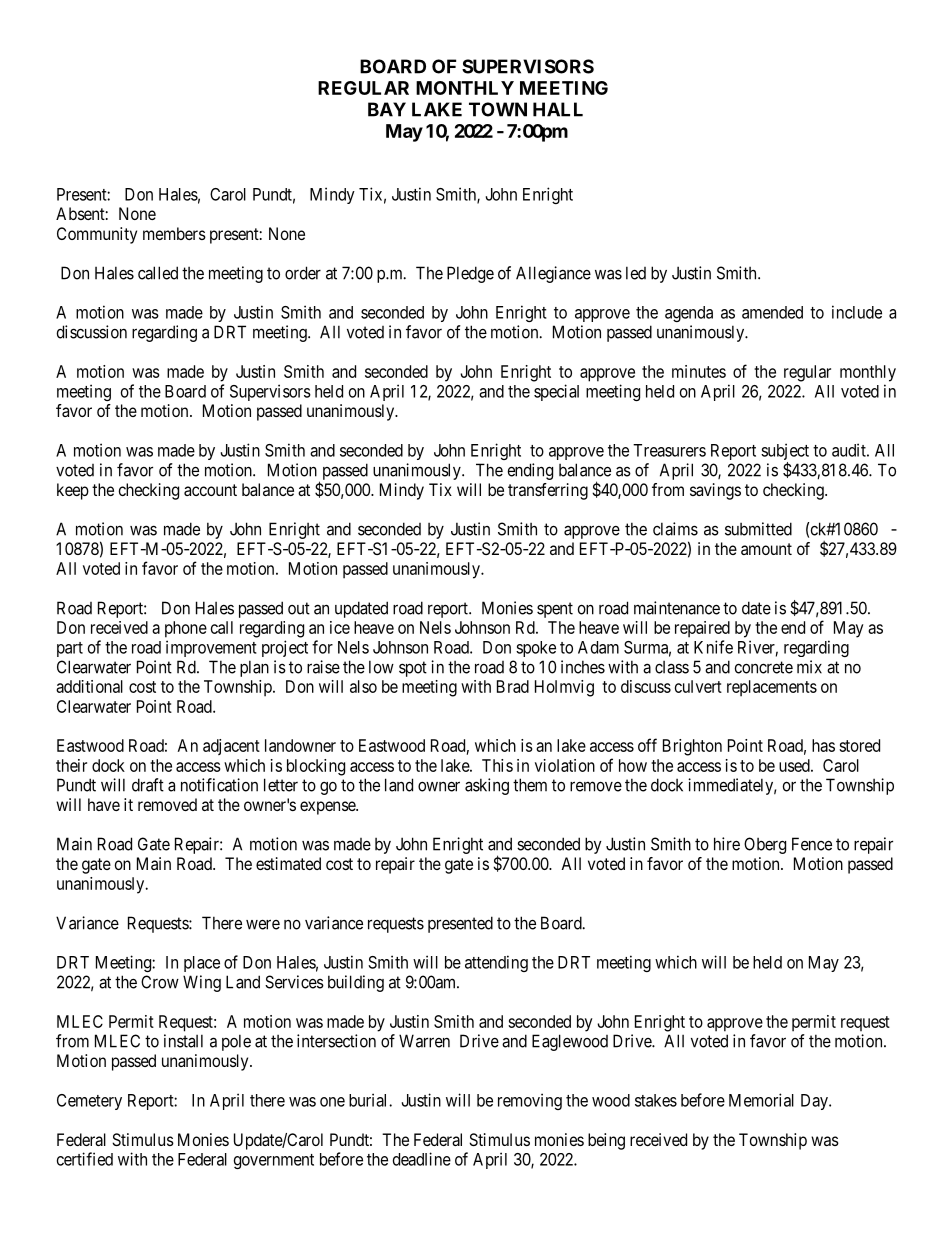 This screenshot has height=1233, width=952. What do you see at coordinates (174, 233) in the screenshot?
I see `members` at bounding box center [174, 233].
